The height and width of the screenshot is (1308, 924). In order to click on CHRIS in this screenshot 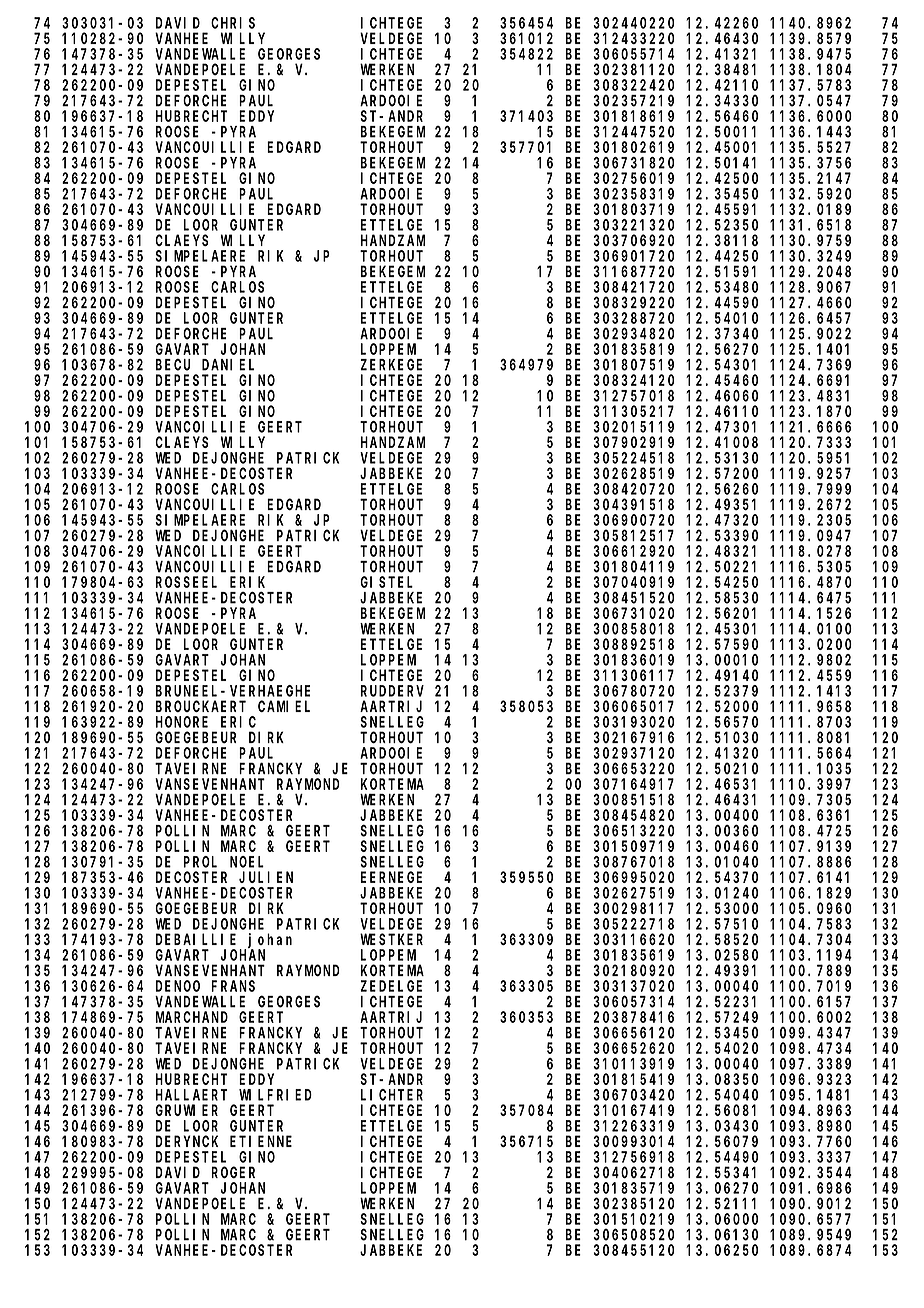, I will do `click(233, 23)`.
